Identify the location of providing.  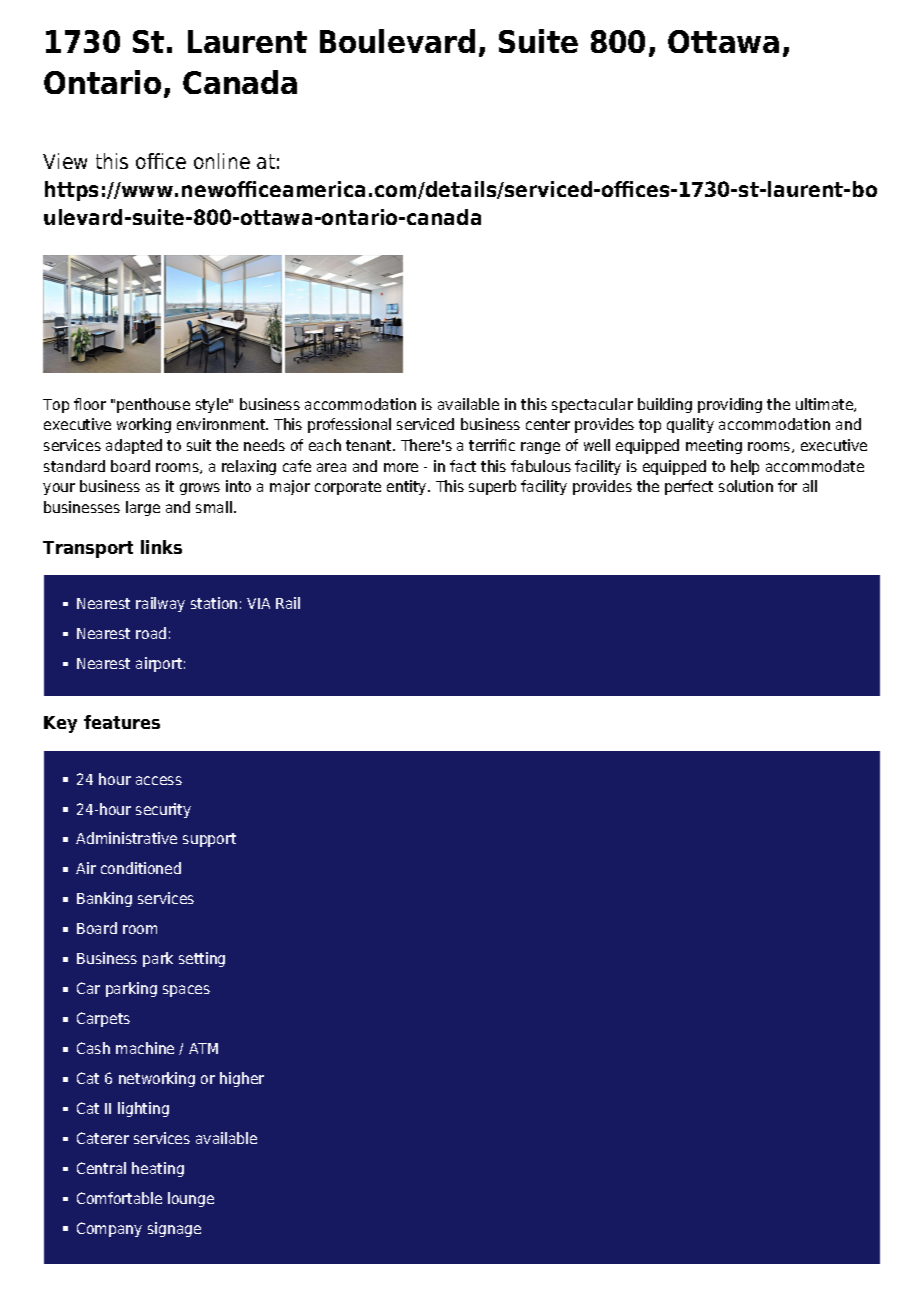
(730, 405).
